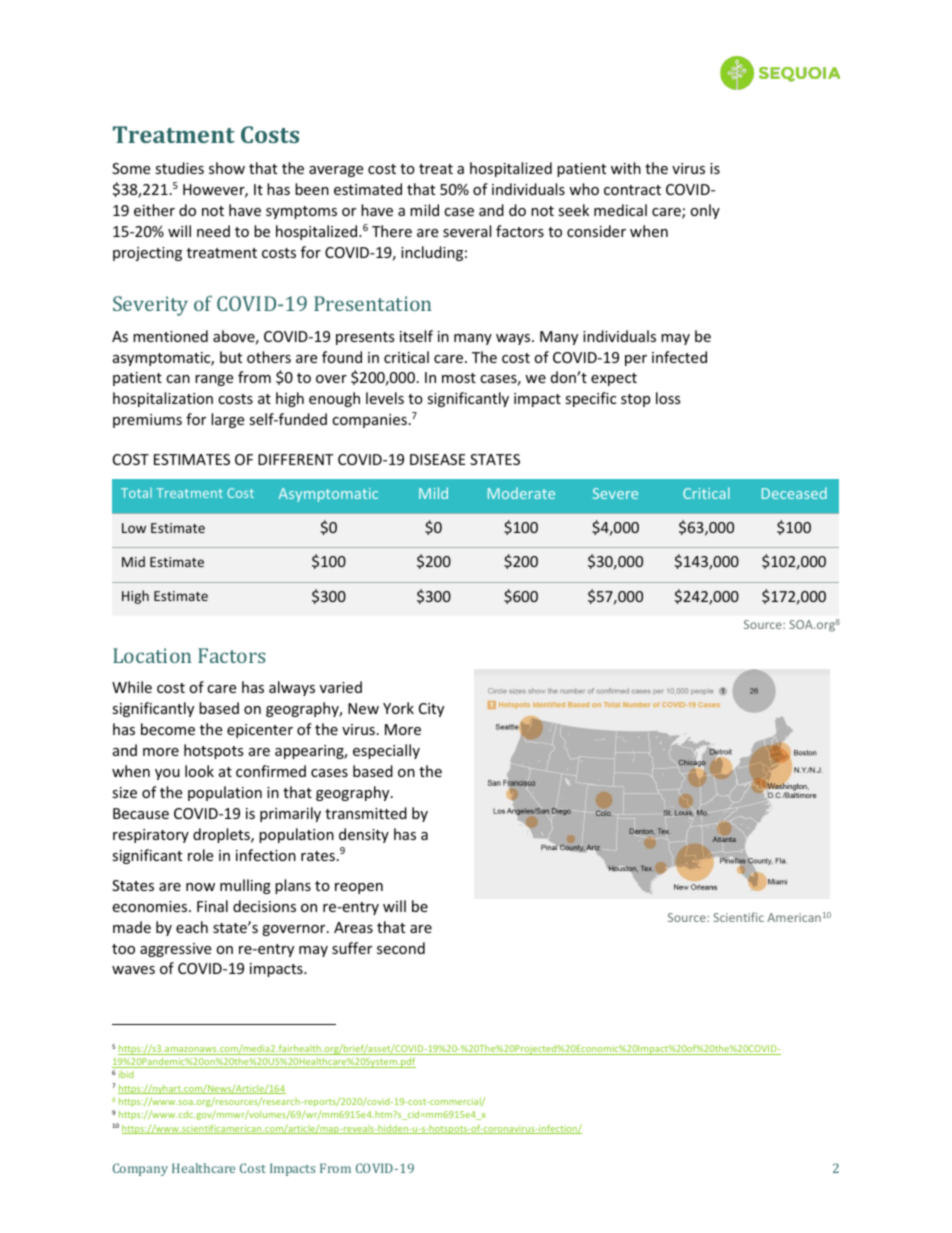  Describe the element at coordinates (352, 948) in the screenshot. I see `suffer` at that location.
